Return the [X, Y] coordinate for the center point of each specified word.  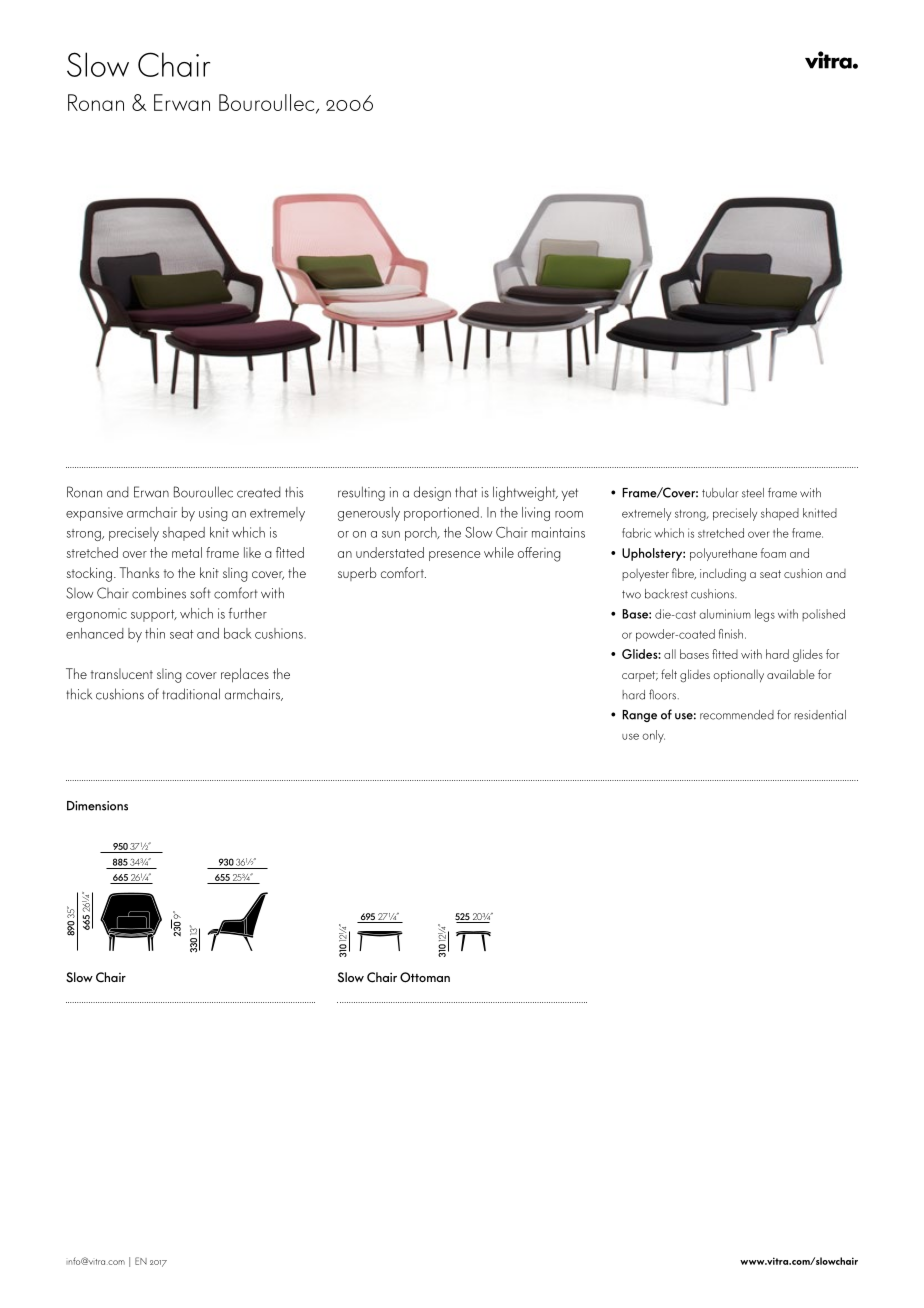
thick [79, 694]
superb [357, 574]
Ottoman [425, 977]
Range [639, 716]
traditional [191, 694]
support [154, 616]
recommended [737, 715]
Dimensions [97, 806]
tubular [720, 493]
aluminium [725, 614]
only [653, 736]
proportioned [441, 514]
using [213, 514]
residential [820, 715]
